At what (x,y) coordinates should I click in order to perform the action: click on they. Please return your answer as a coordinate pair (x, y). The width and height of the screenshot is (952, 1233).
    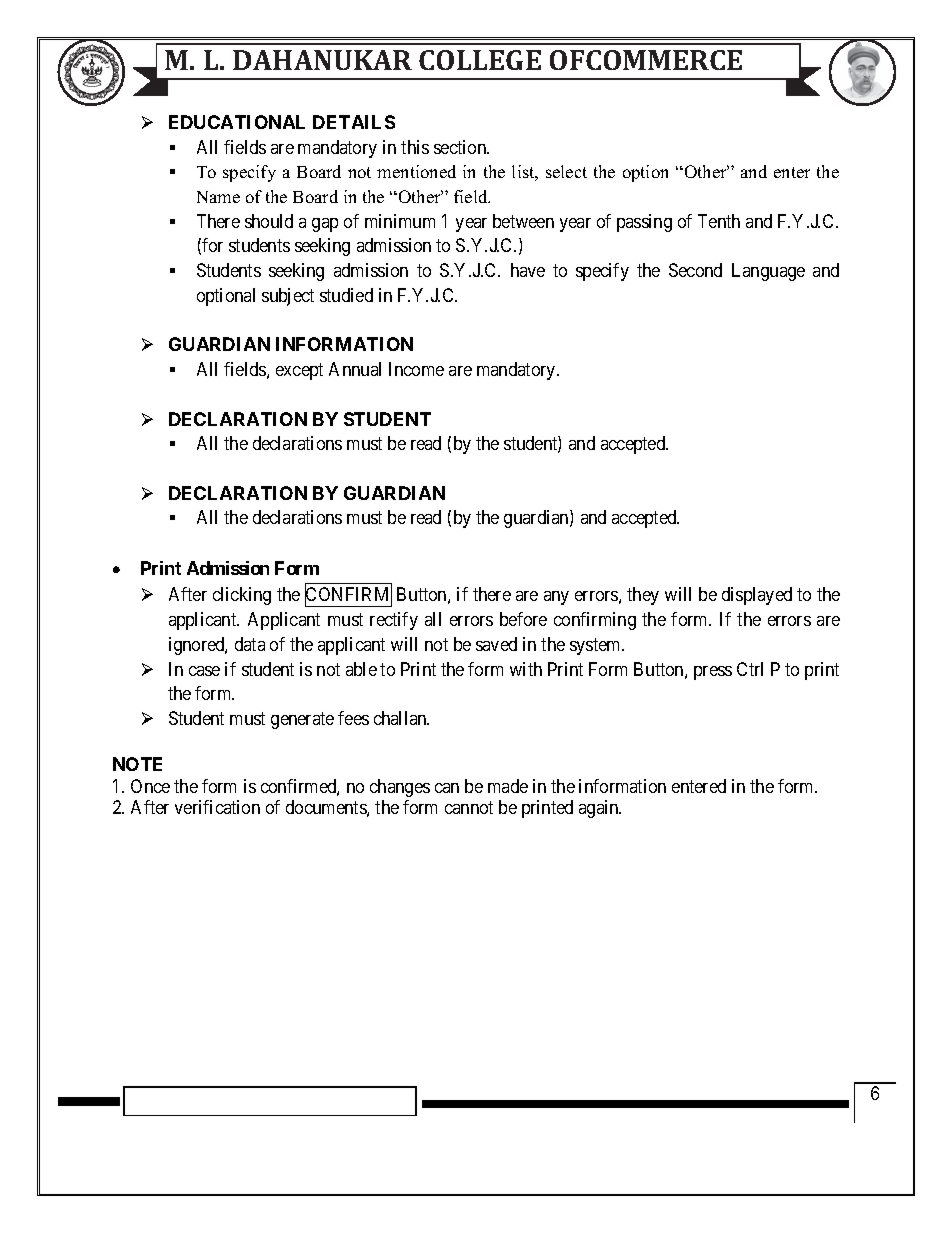
    Looking at the image, I should click on (643, 596).
